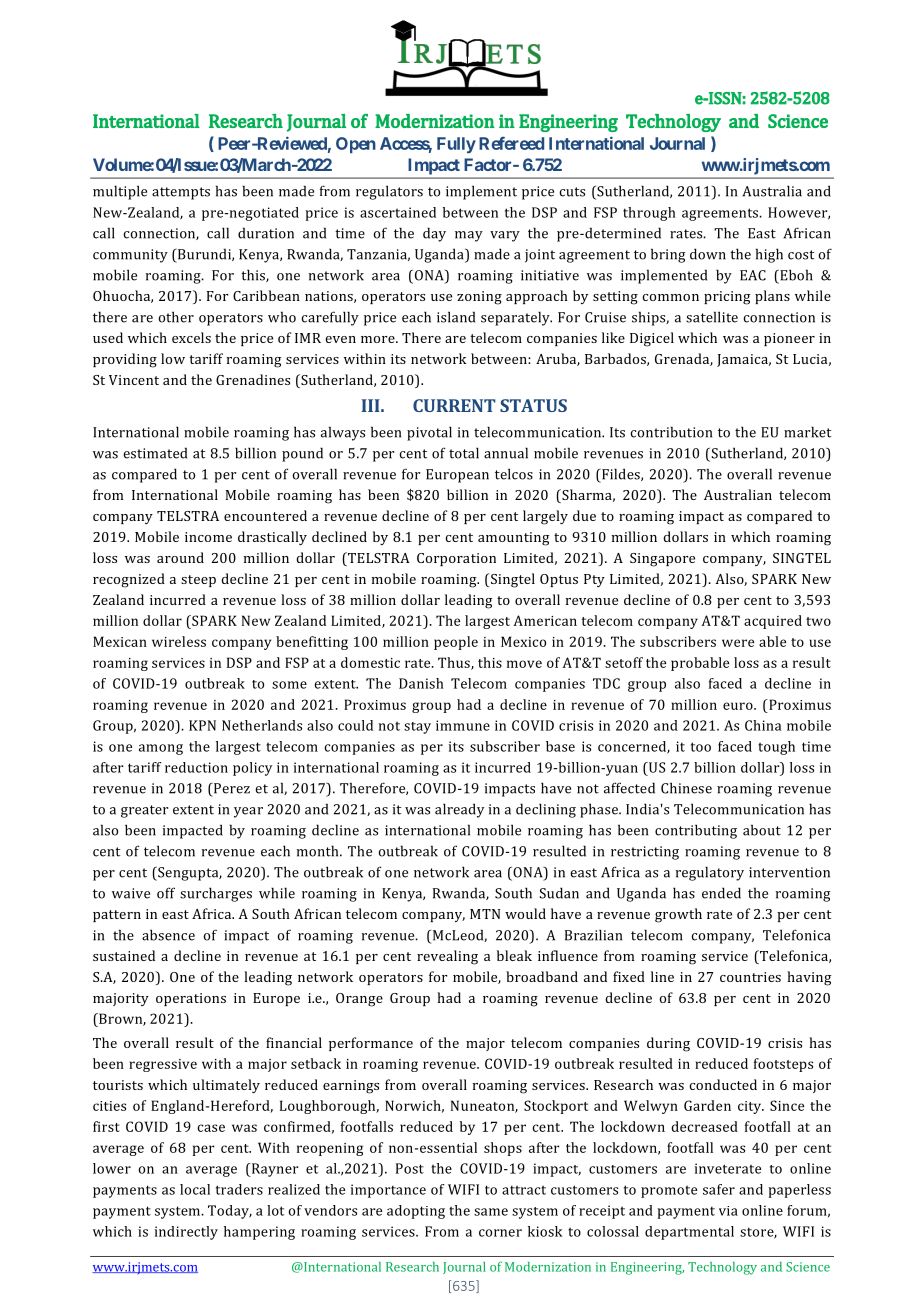  What do you see at coordinates (195, 1189) in the page?
I see `local` at bounding box center [195, 1189].
